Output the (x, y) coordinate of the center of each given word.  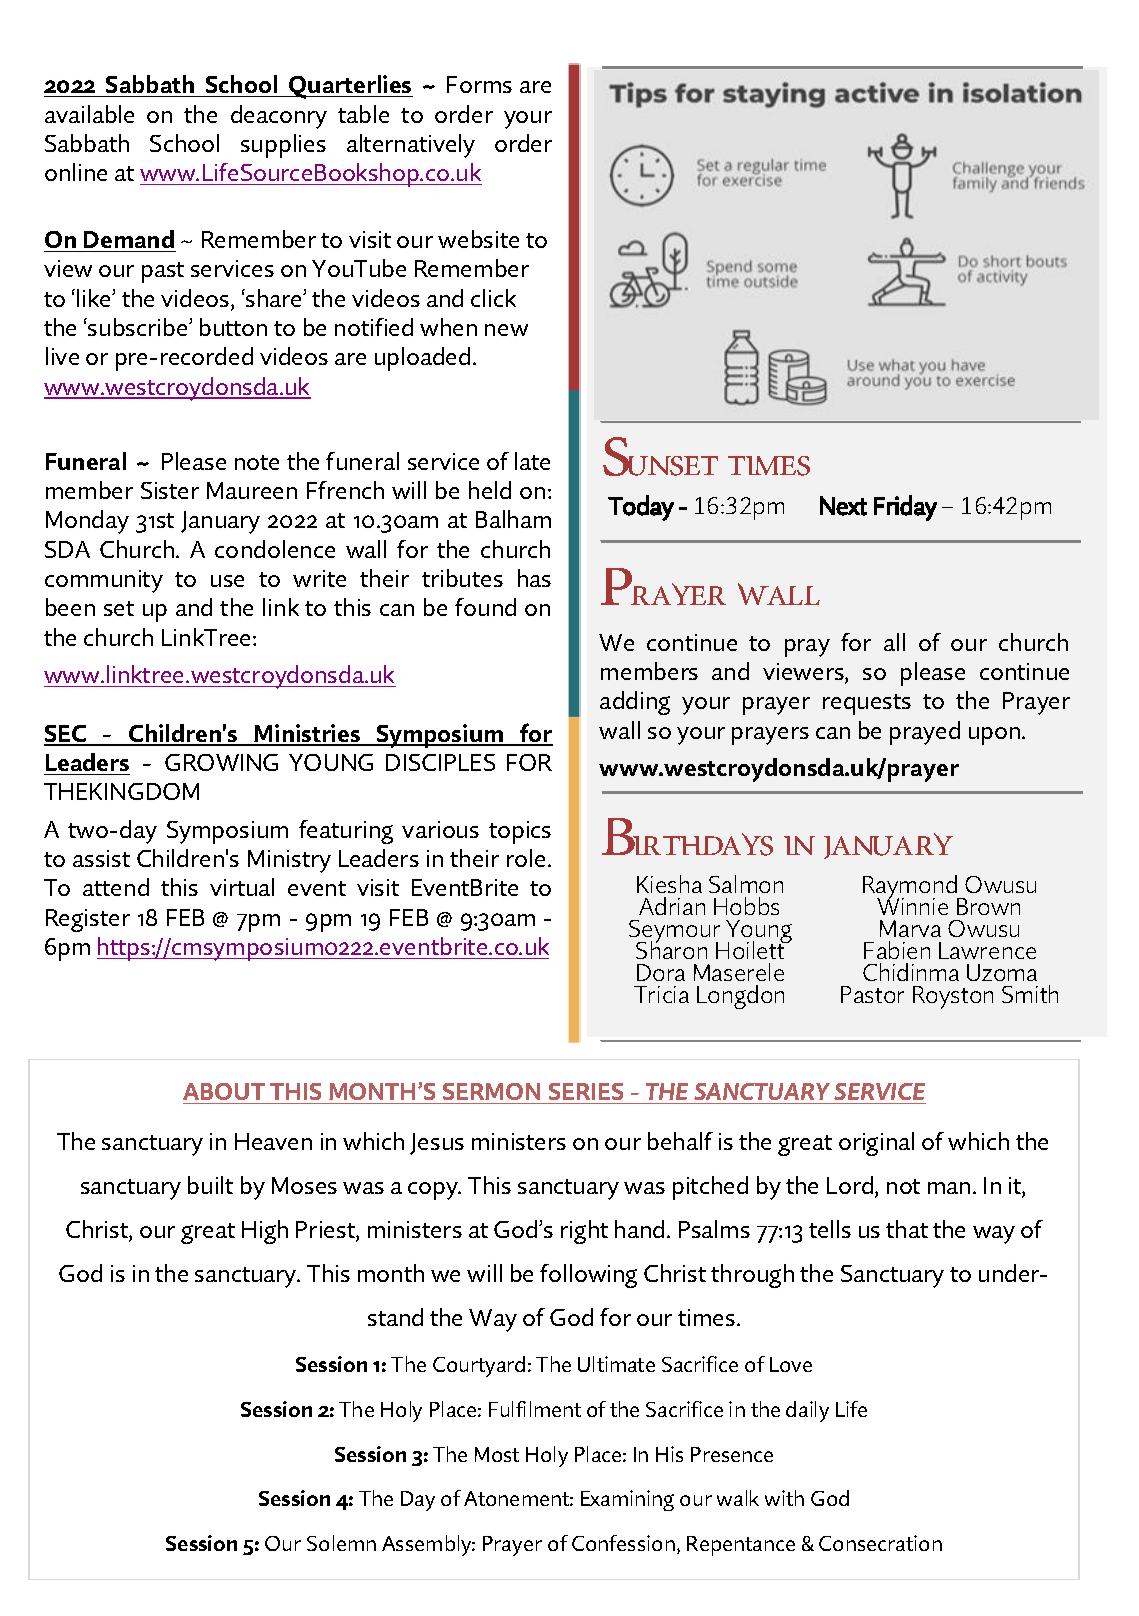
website (478, 239)
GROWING (221, 762)
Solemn (341, 1543)
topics (520, 832)
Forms (479, 84)
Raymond (911, 888)
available (89, 114)
